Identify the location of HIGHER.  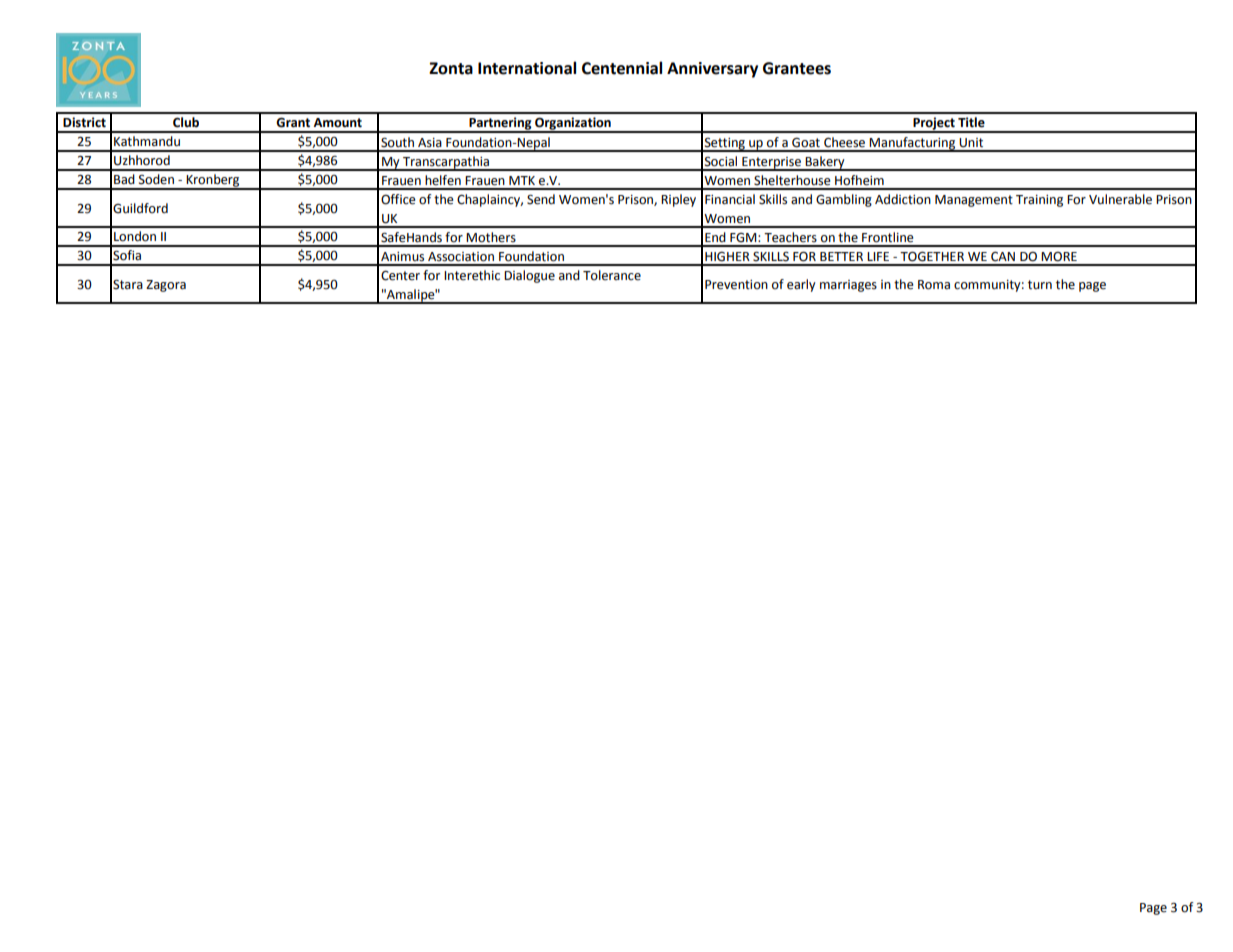
(727, 257).
